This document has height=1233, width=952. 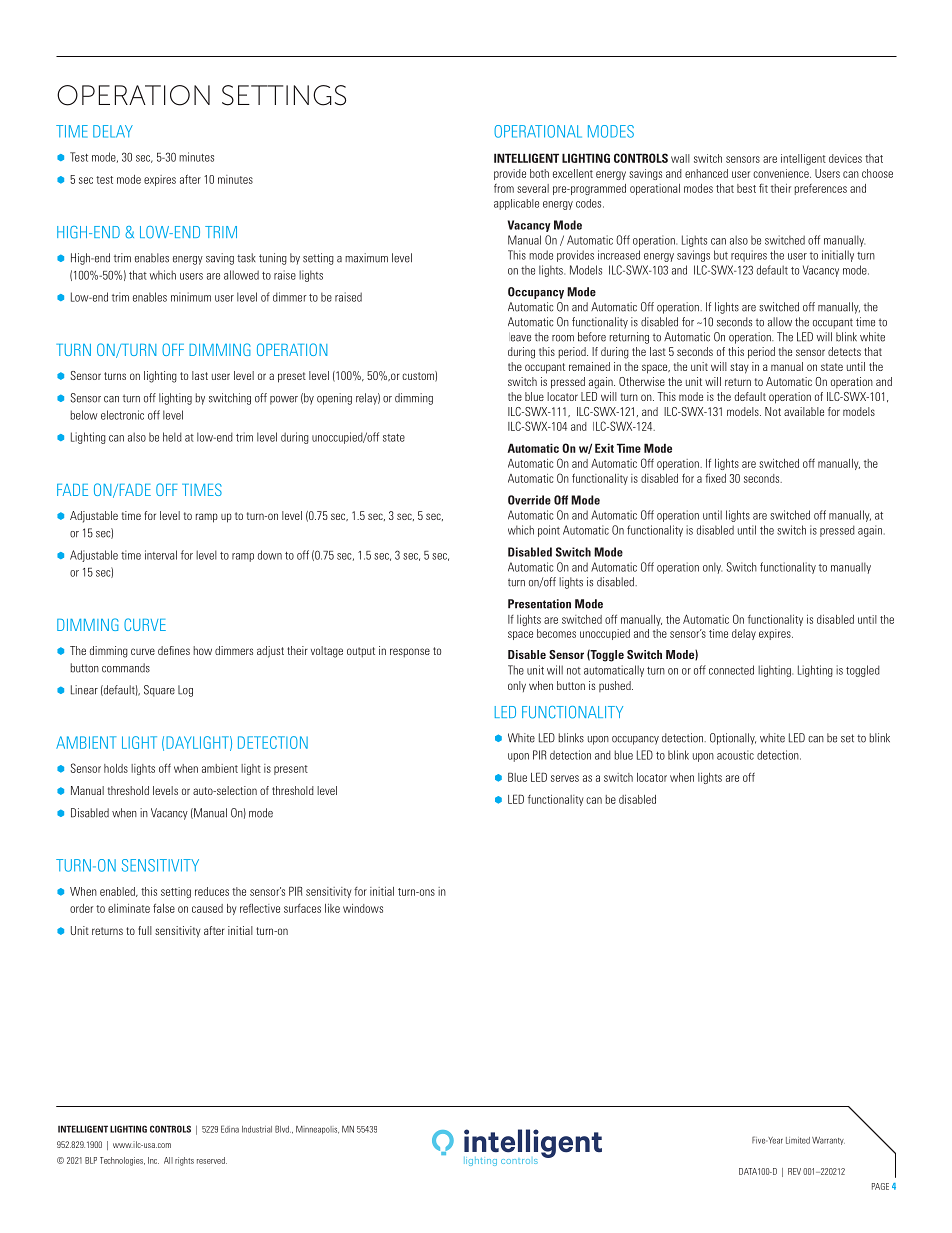 I want to click on REV, so click(x=794, y=1171).
